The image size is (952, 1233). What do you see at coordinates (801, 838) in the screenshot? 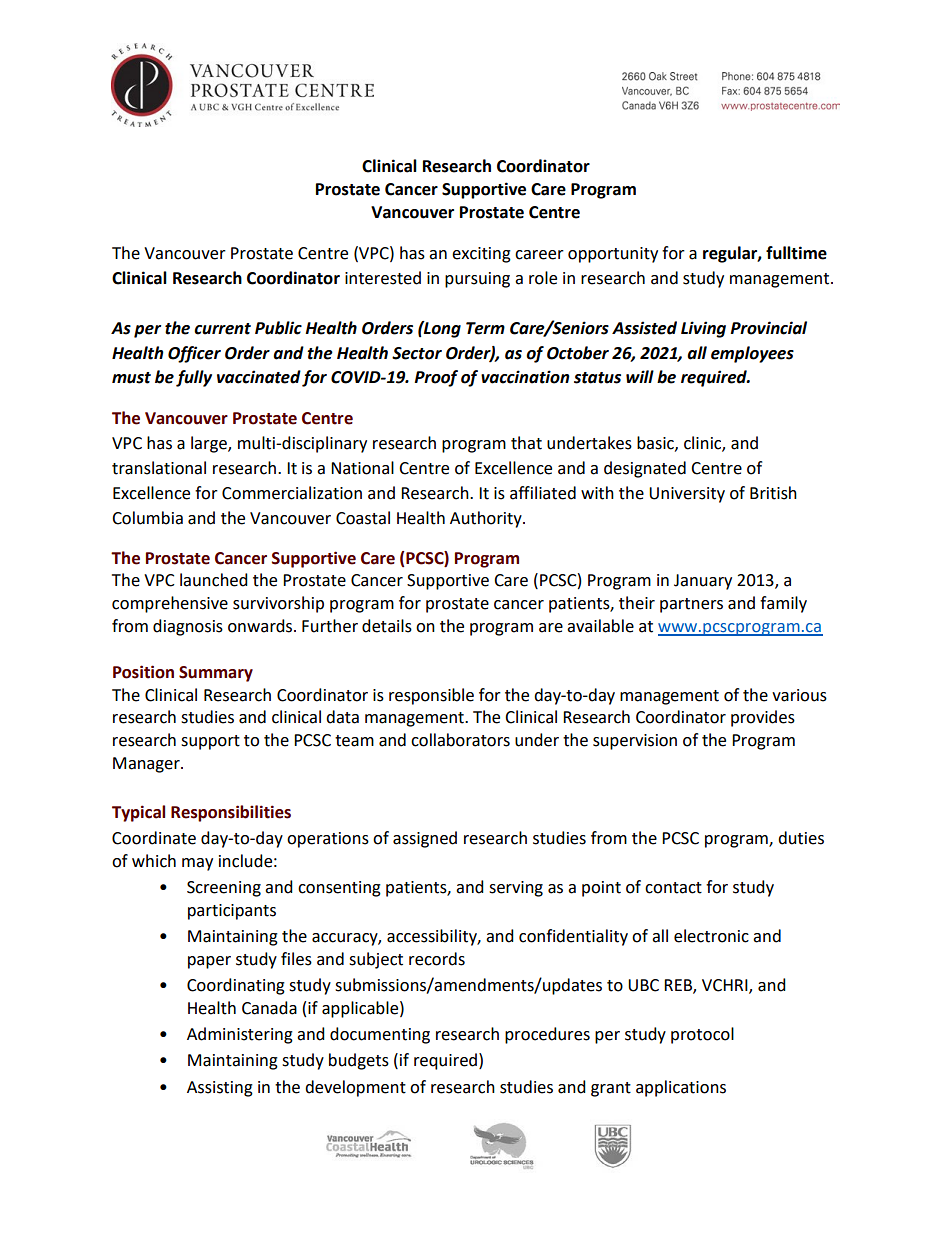
I see `duties` at bounding box center [801, 838].
